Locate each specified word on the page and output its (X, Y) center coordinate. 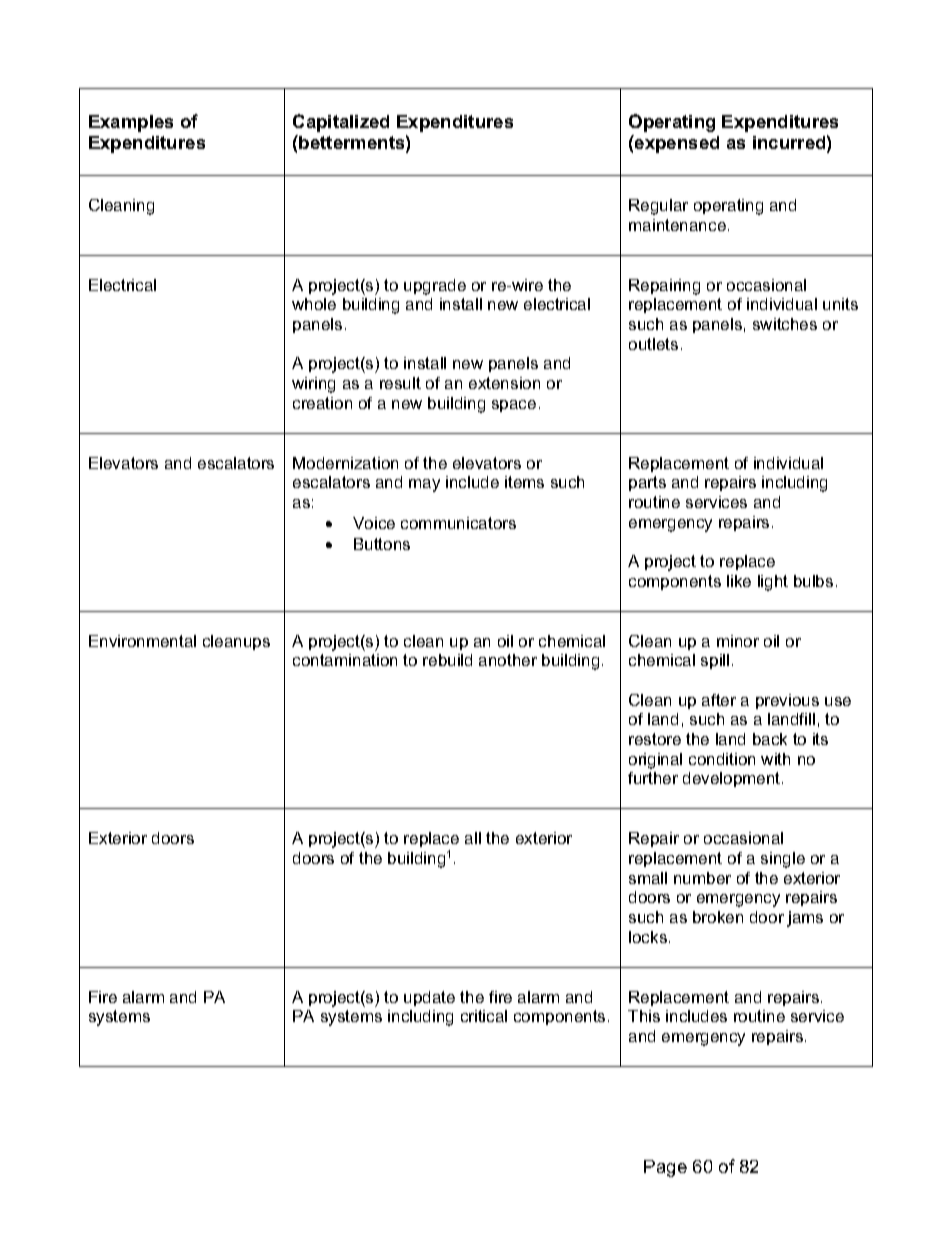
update (429, 998)
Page (665, 1168)
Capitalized (341, 123)
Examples (131, 123)
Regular (658, 207)
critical (484, 1016)
